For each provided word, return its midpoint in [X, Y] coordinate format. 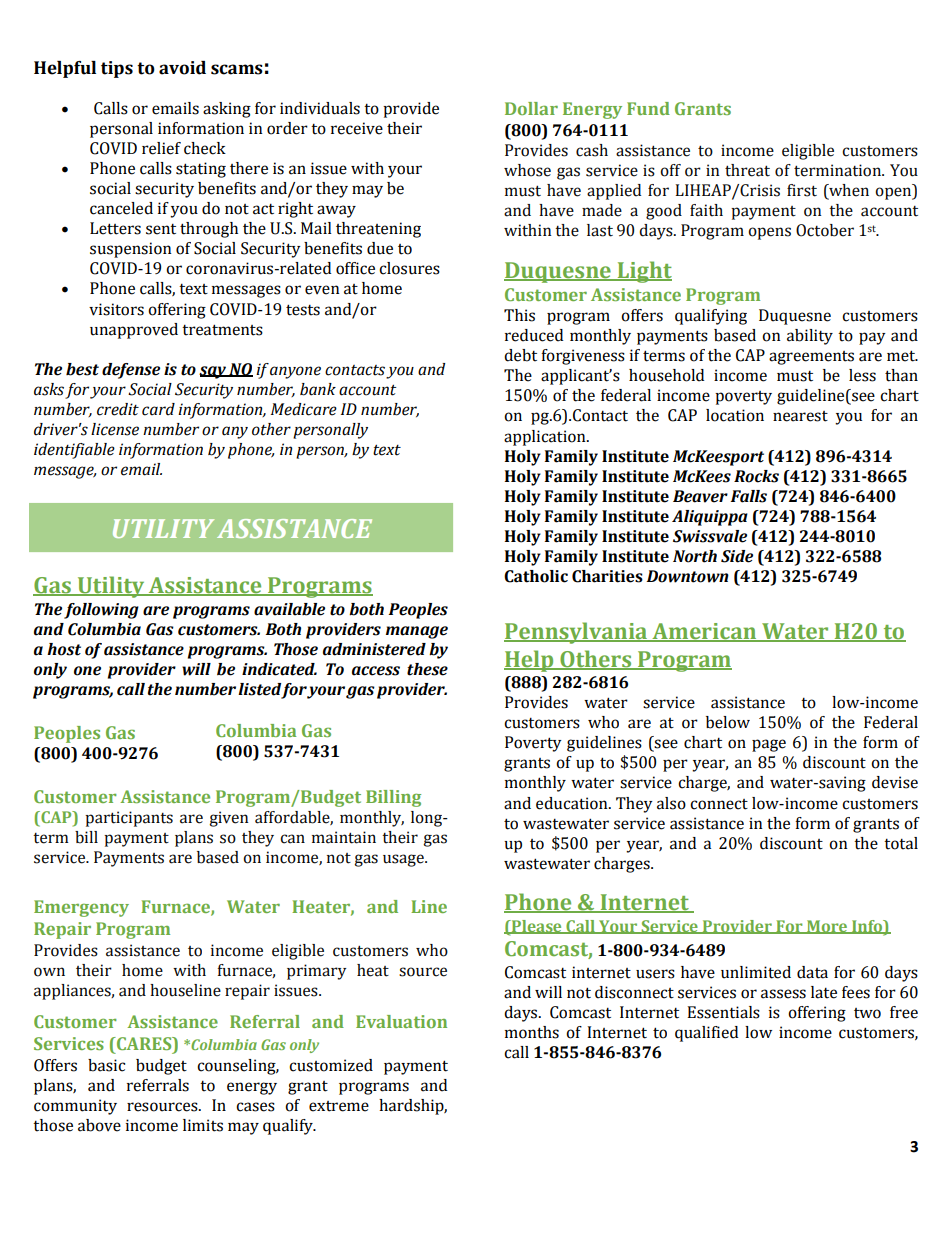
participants [129, 819]
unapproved [134, 331]
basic [106, 1065]
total [901, 843]
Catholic [536, 576]
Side [737, 556]
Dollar [531, 108]
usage [404, 860]
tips [117, 69]
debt [520, 355]
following [101, 611]
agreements [811, 358]
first [802, 190]
